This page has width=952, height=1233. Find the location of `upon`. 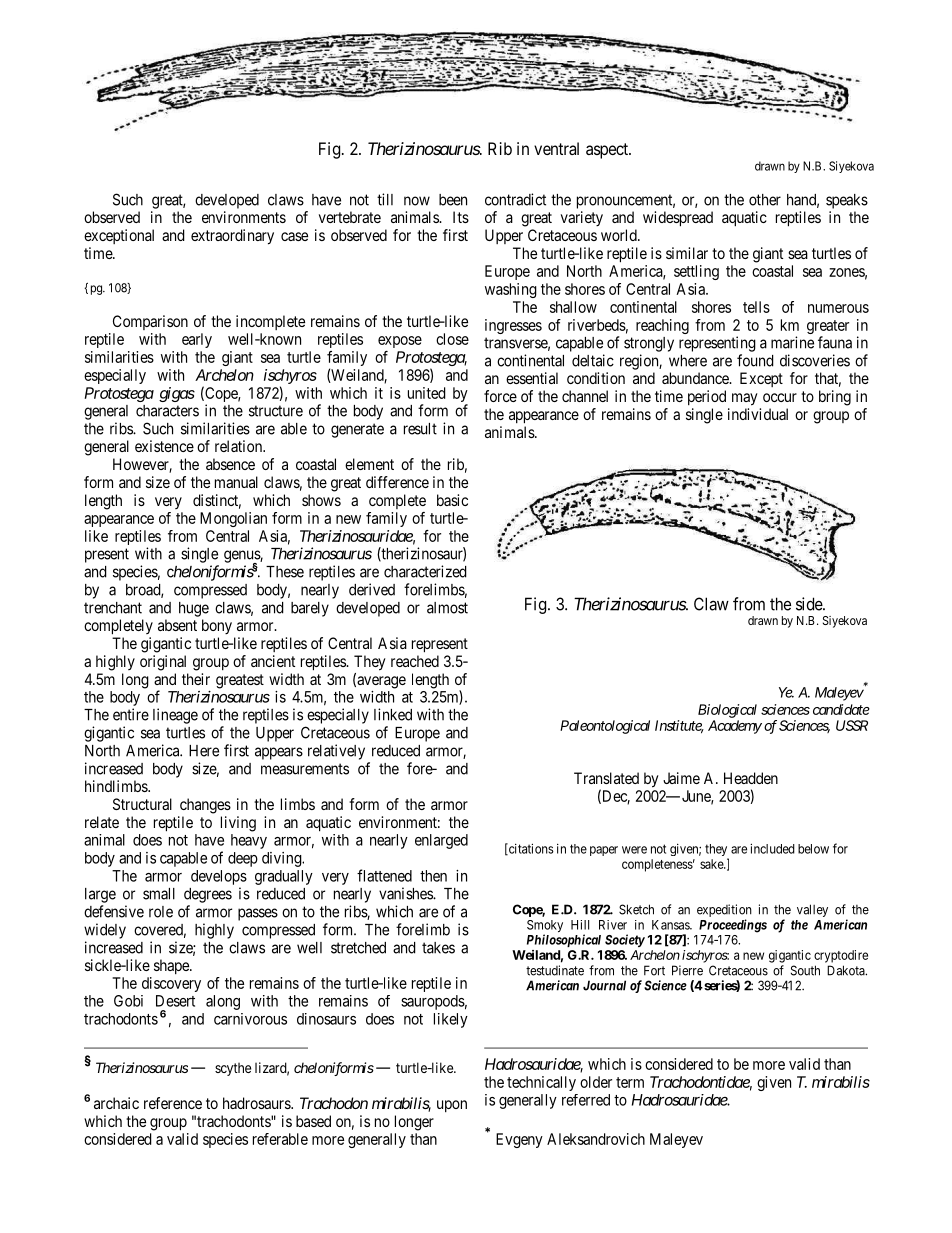

upon is located at coordinates (452, 1106).
